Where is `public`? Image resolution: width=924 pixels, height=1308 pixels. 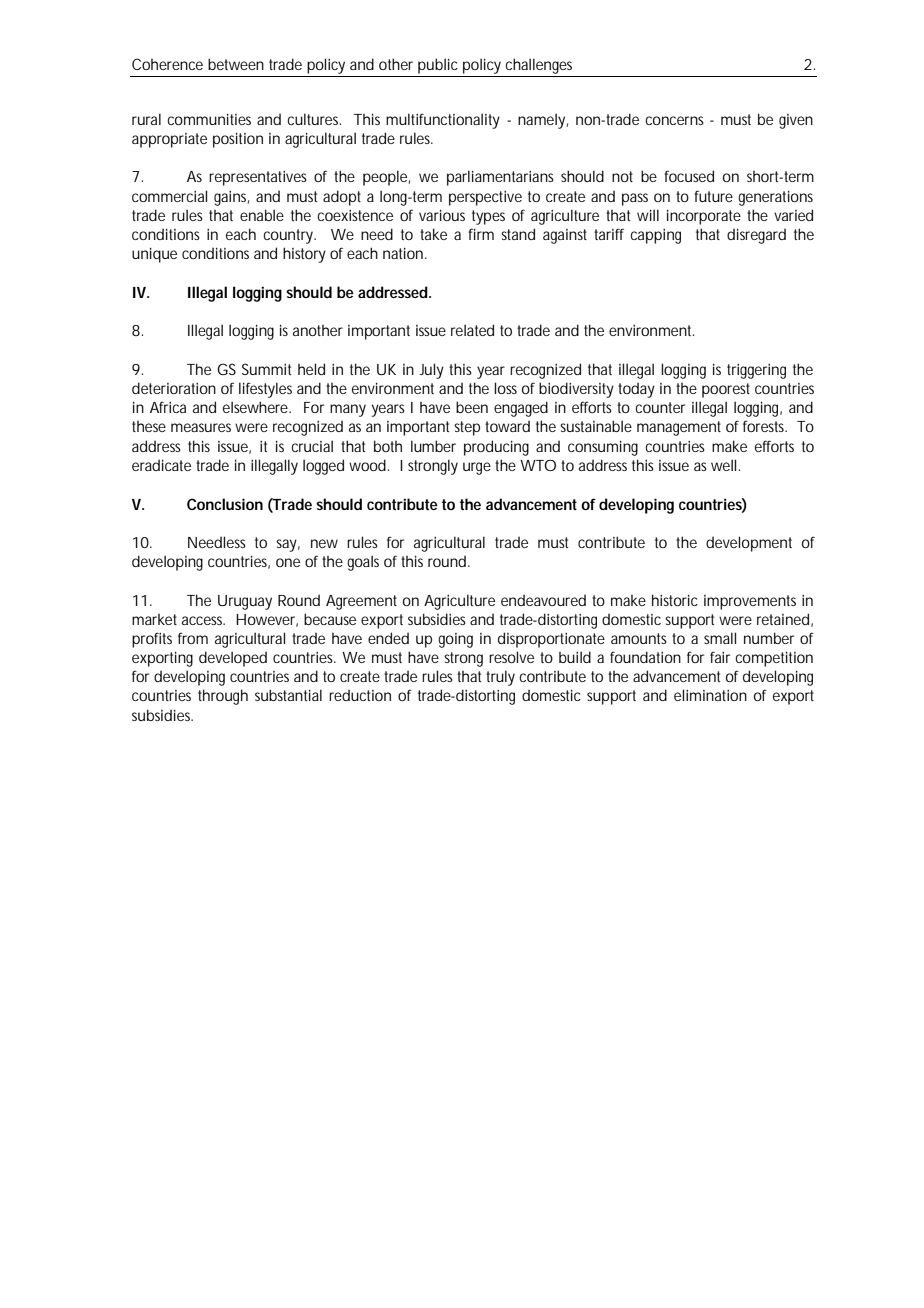
public is located at coordinates (438, 66).
